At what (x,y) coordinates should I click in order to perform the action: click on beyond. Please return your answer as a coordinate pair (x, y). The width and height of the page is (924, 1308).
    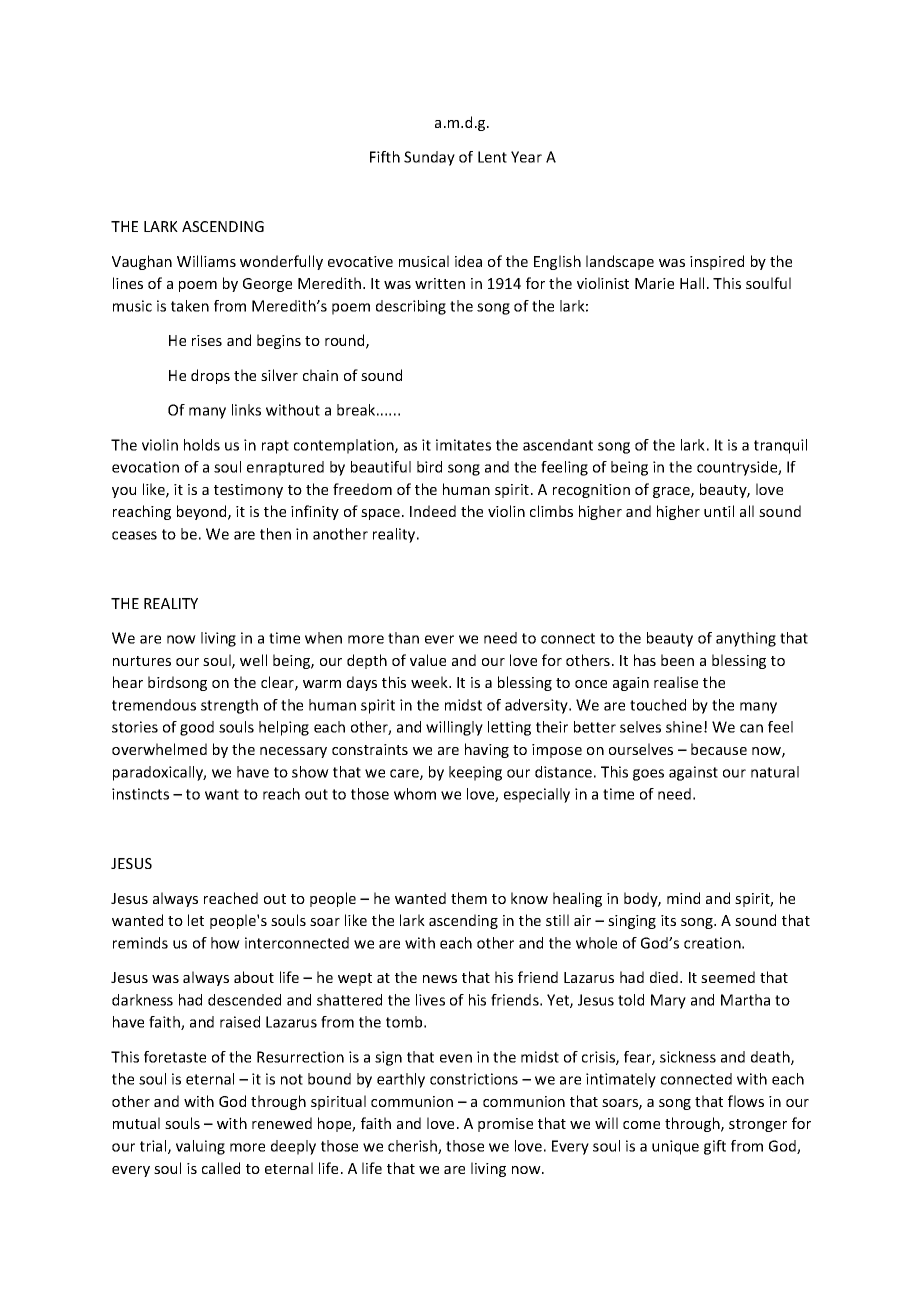
    Looking at the image, I should click on (203, 512).
